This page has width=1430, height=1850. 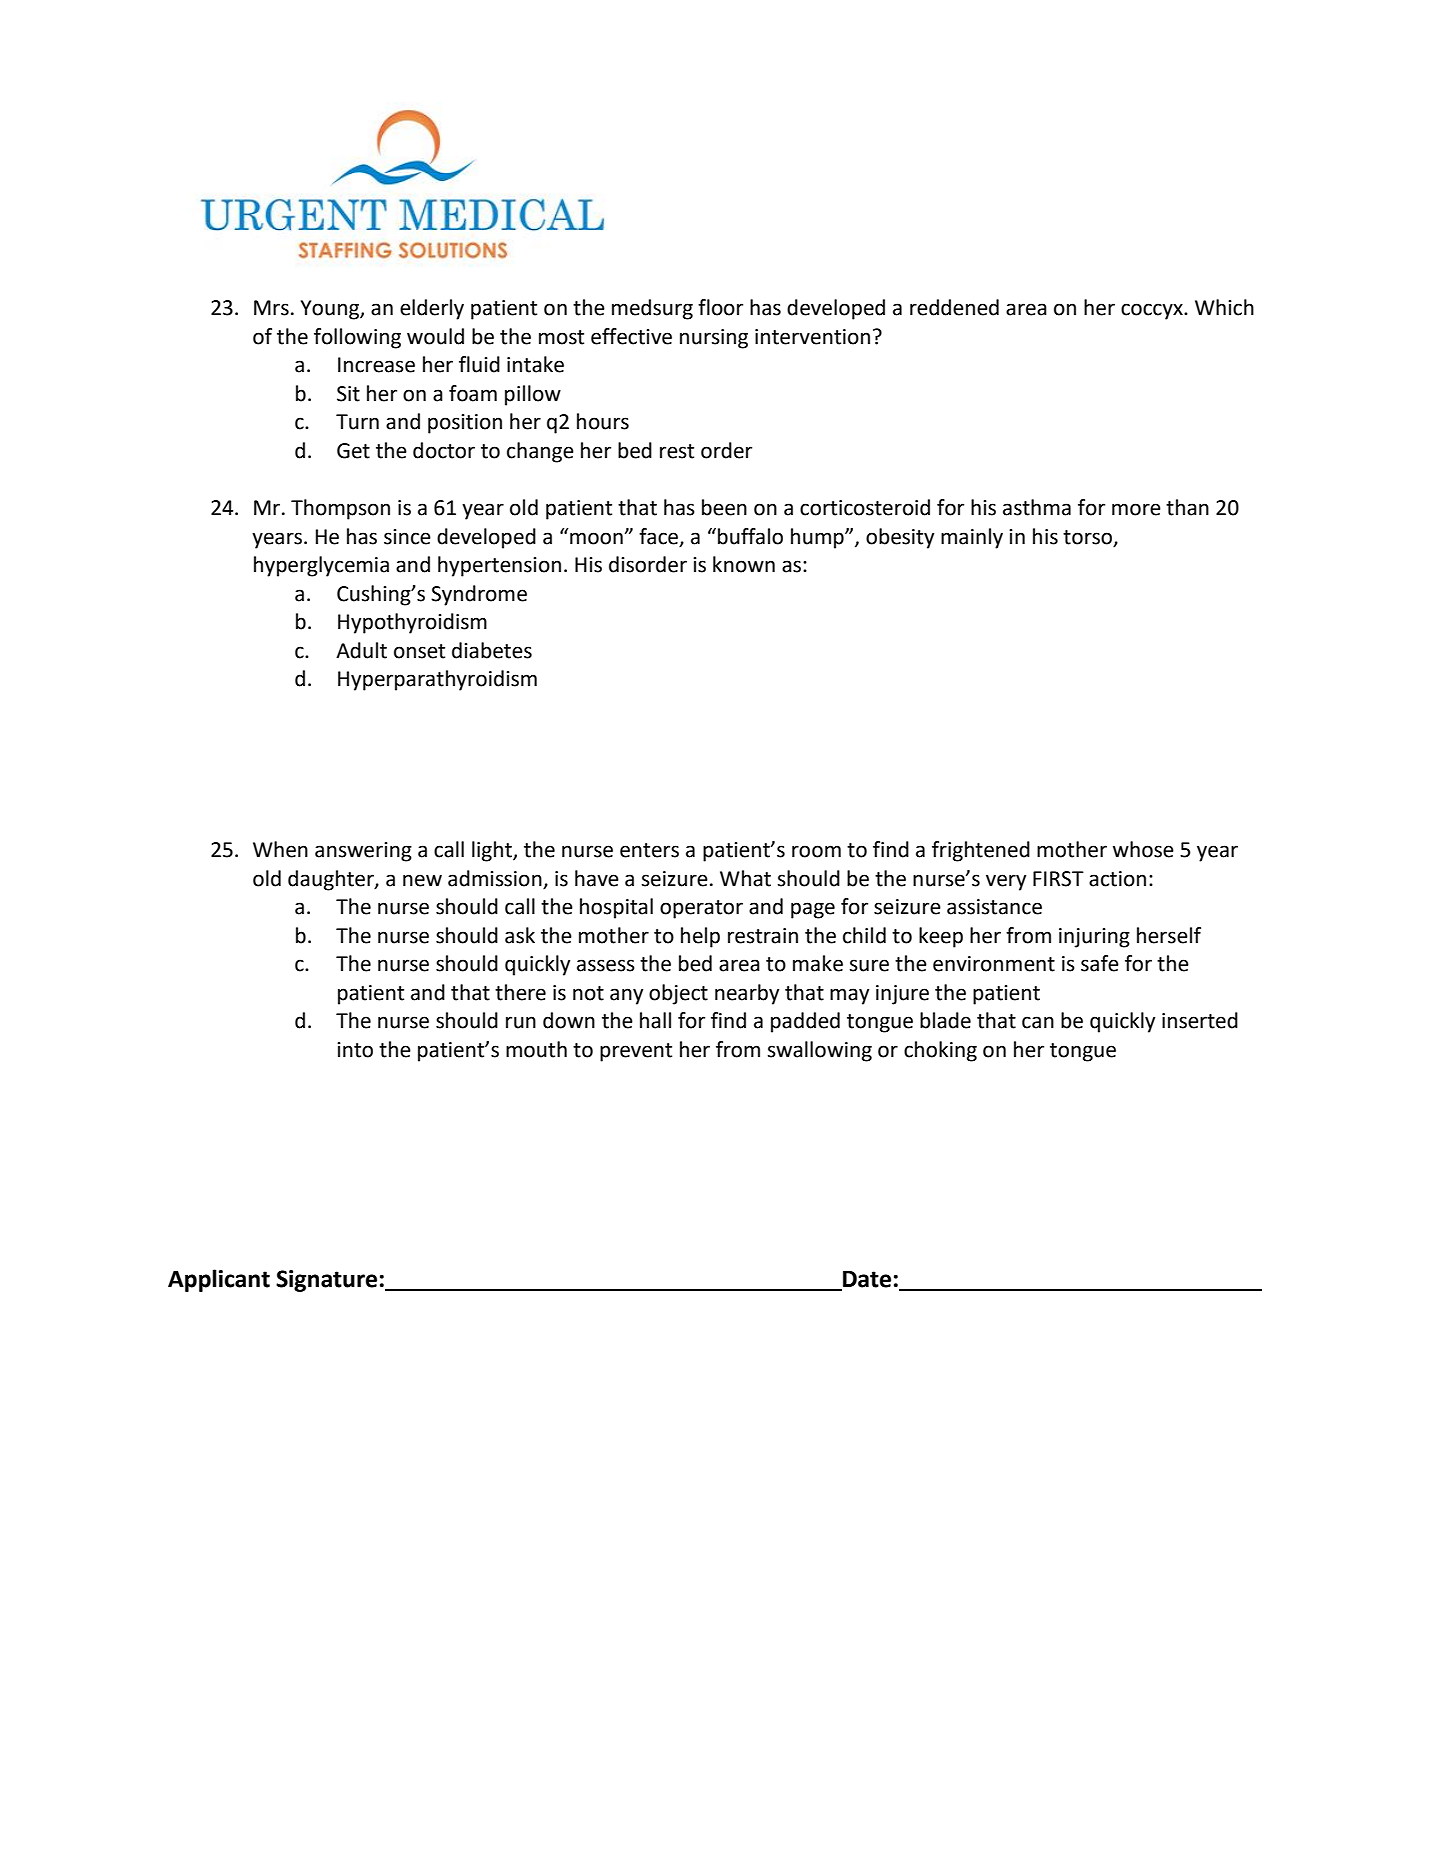 What do you see at coordinates (1153, 311) in the page?
I see `coccyx` at bounding box center [1153, 311].
